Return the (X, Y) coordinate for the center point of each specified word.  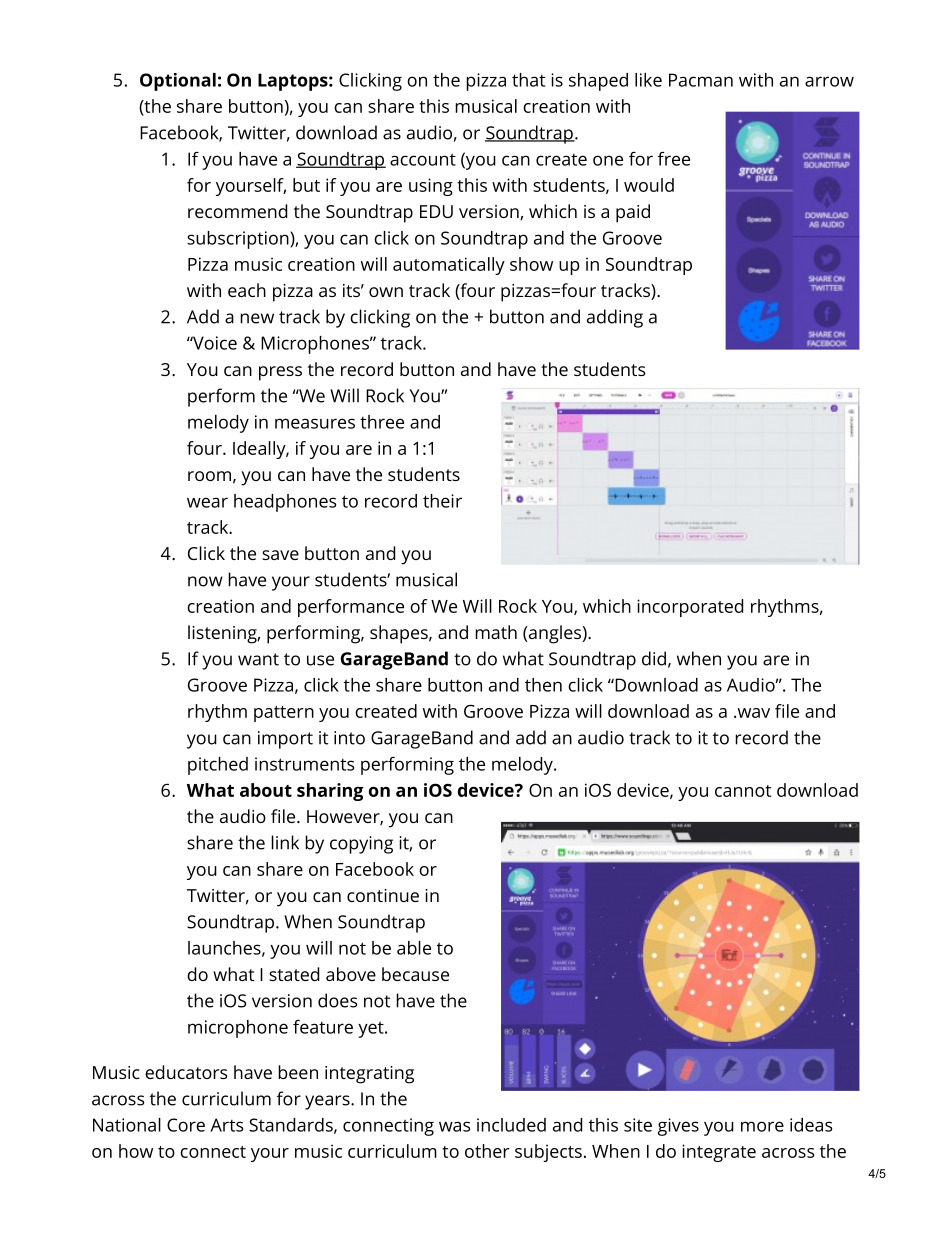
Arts (226, 1125)
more (762, 1126)
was (454, 1126)
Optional (178, 82)
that (528, 80)
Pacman (701, 80)
